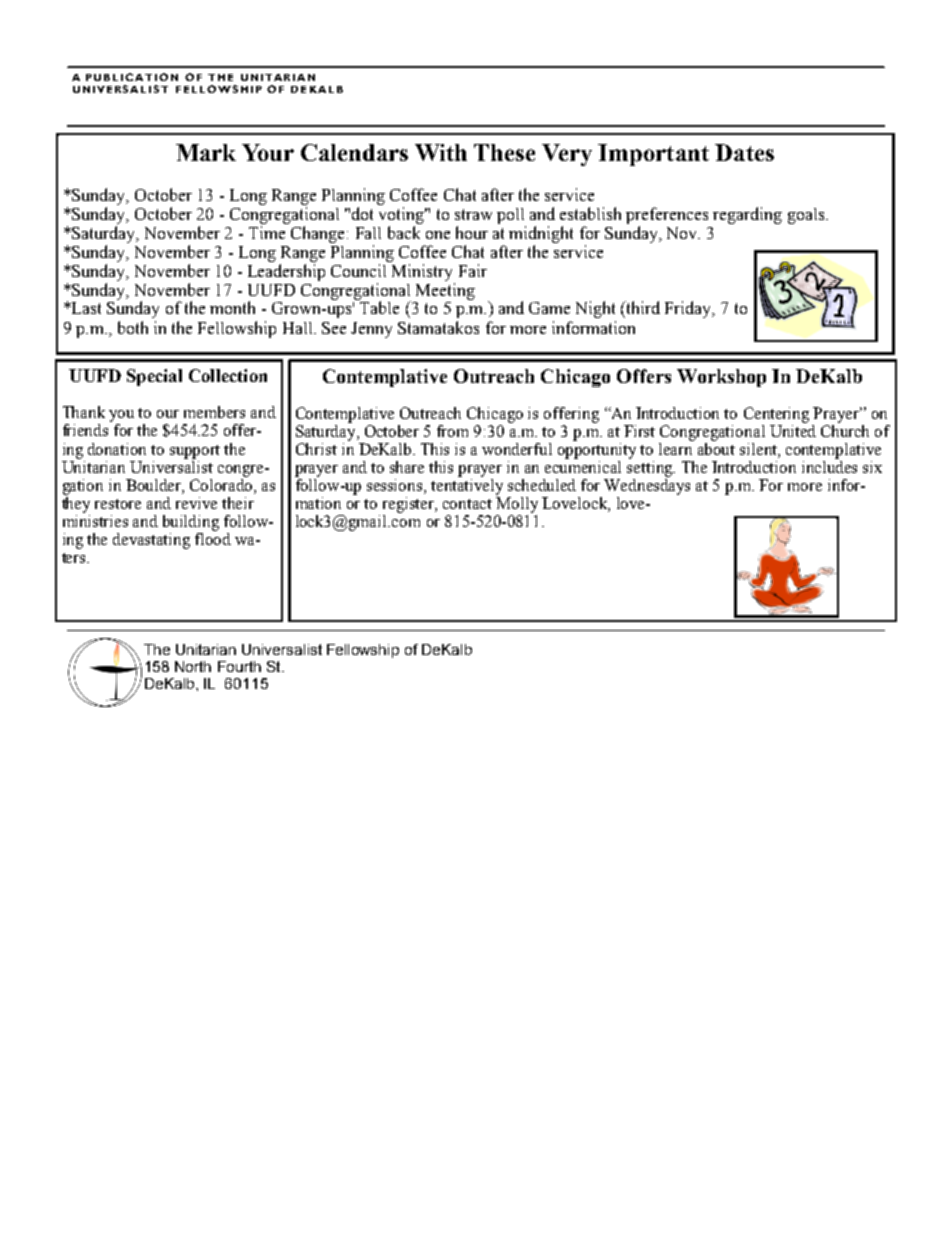  I want to click on goals, so click(806, 216).
